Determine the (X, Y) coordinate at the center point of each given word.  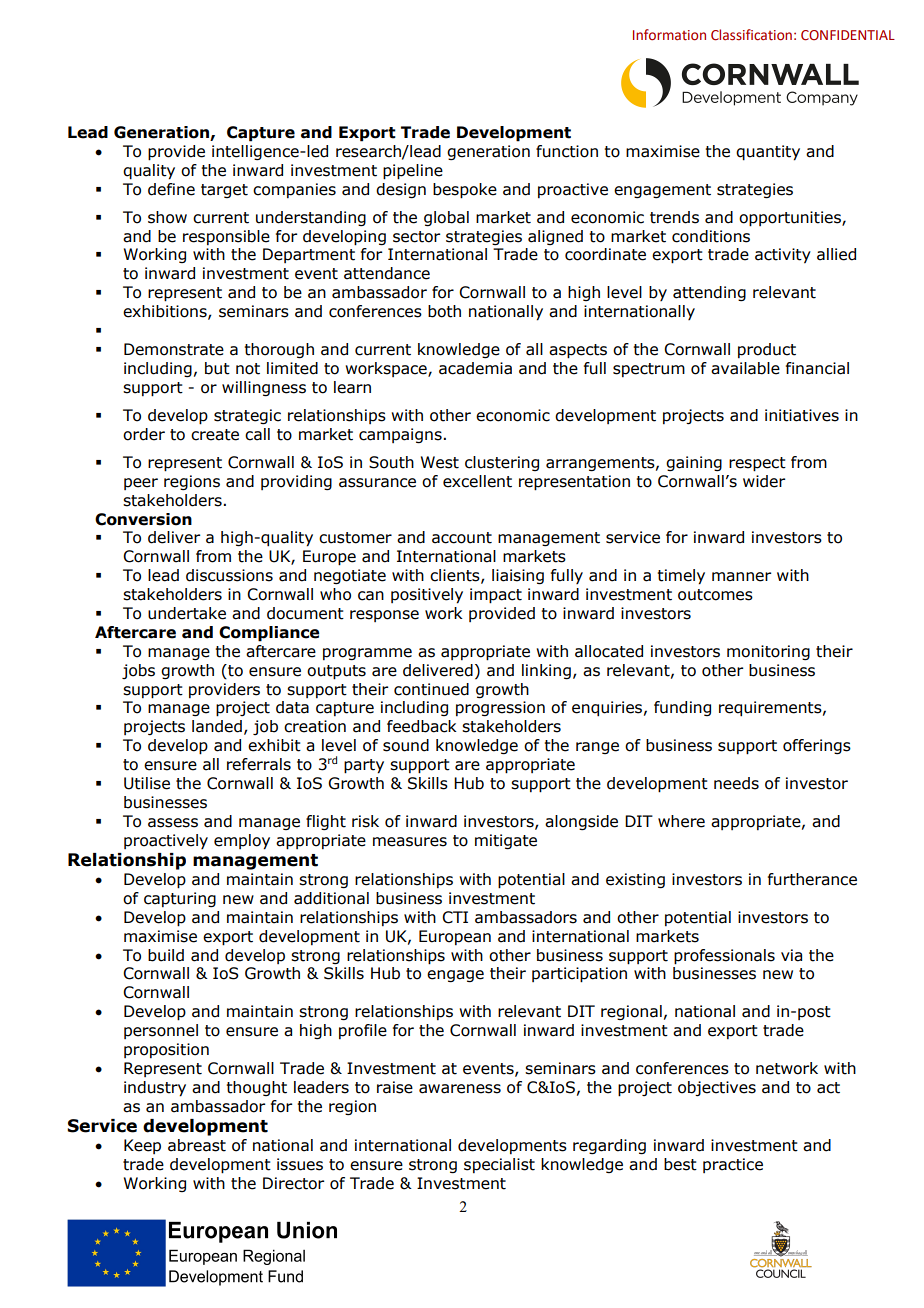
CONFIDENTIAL (848, 35)
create (215, 435)
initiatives (802, 415)
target (224, 191)
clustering (502, 463)
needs (736, 783)
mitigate (506, 841)
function (567, 151)
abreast (197, 1145)
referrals (259, 764)
